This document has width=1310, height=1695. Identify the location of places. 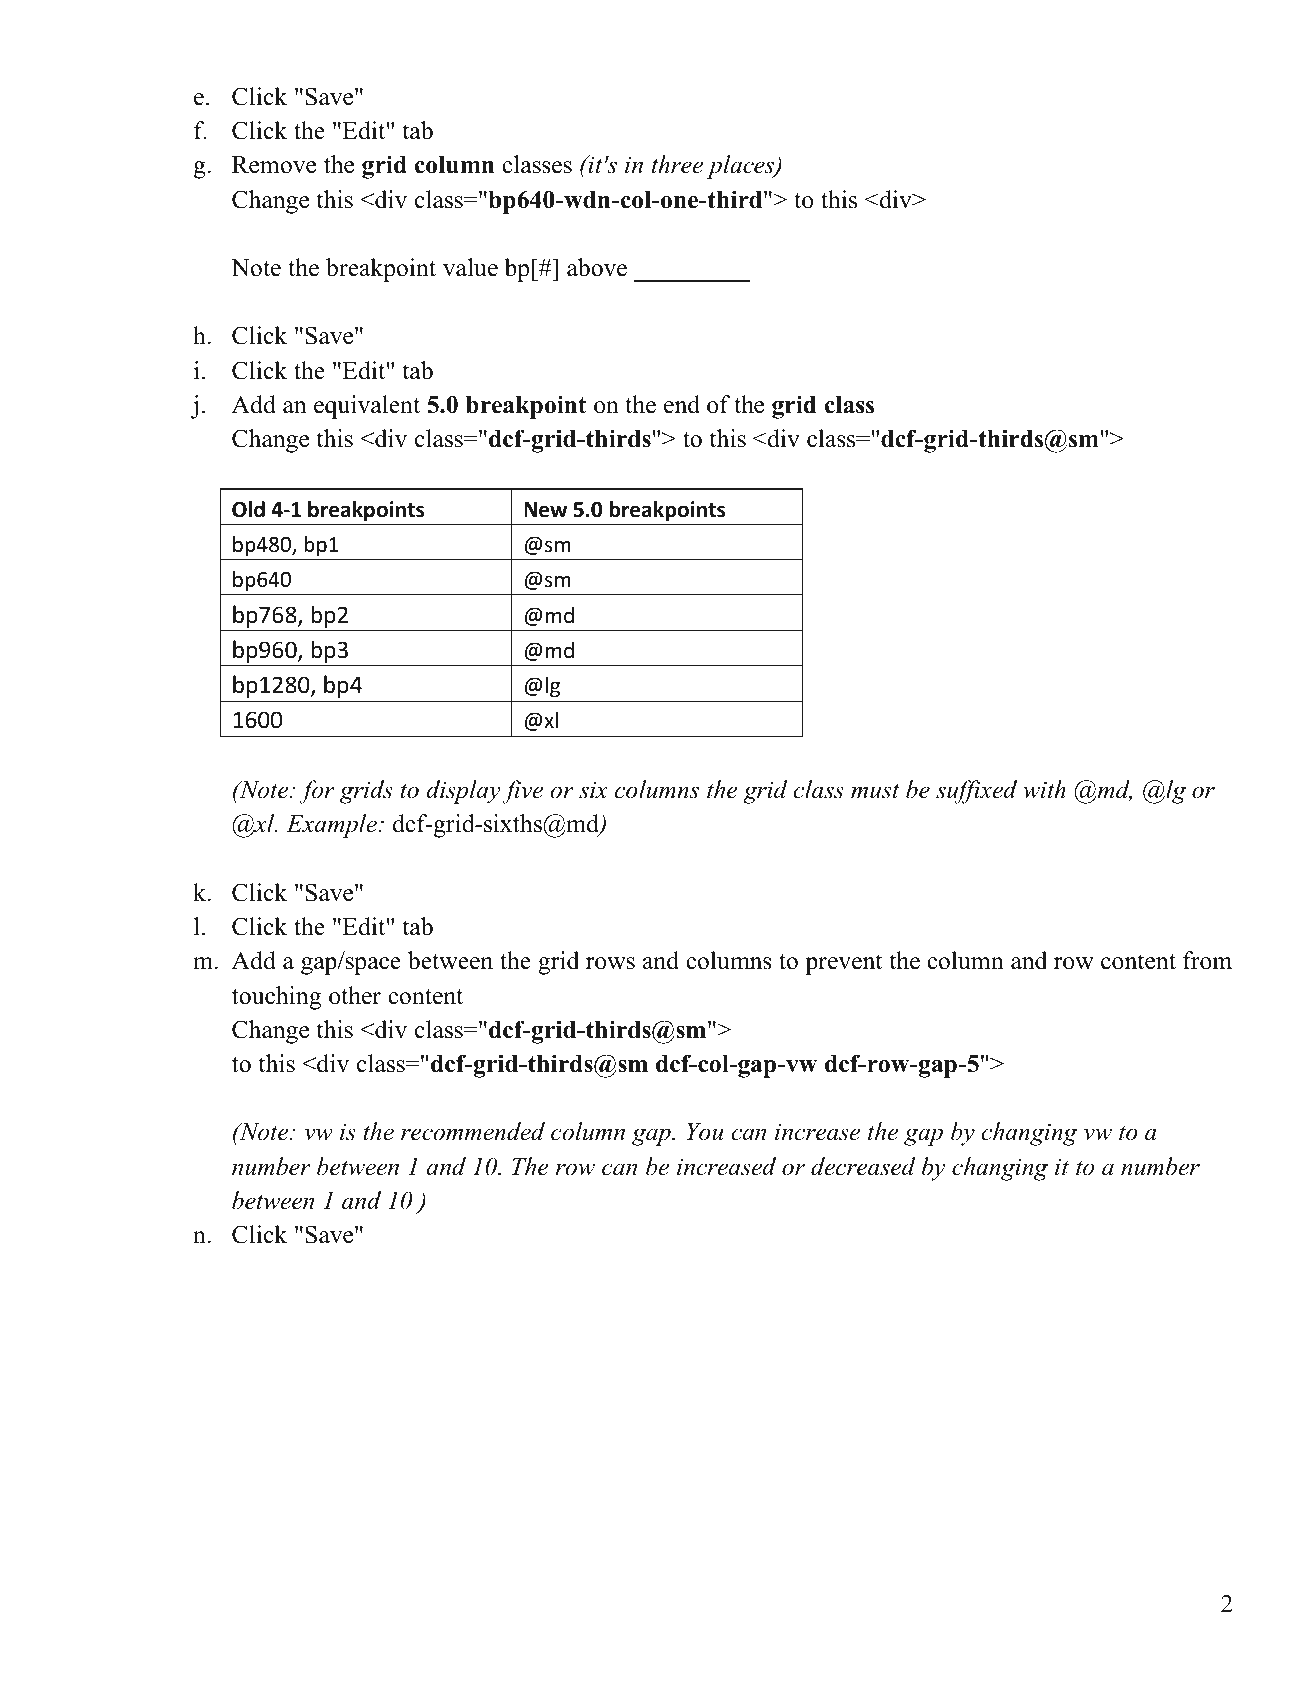
(742, 167).
